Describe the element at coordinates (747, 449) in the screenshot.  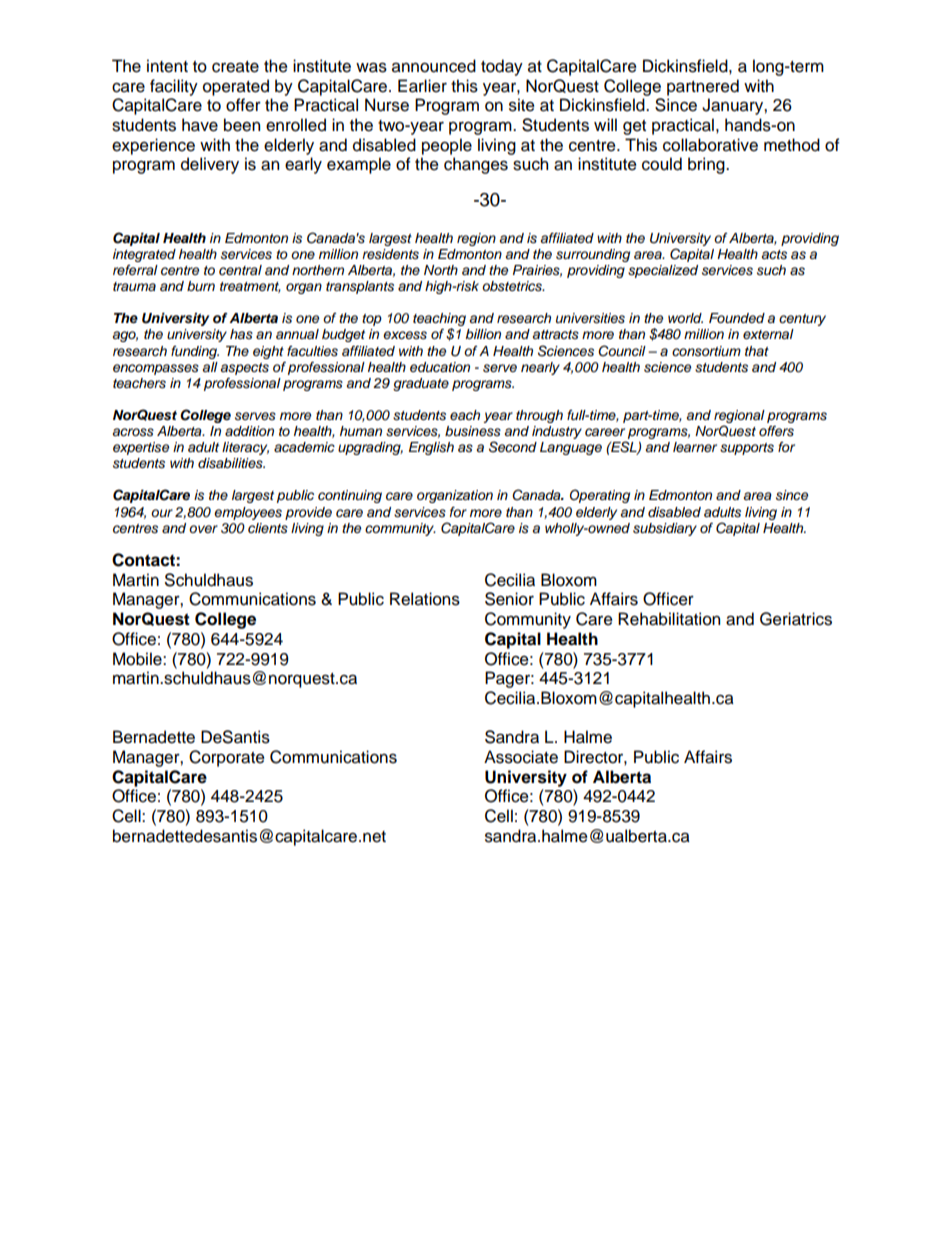
I see `supports` at that location.
